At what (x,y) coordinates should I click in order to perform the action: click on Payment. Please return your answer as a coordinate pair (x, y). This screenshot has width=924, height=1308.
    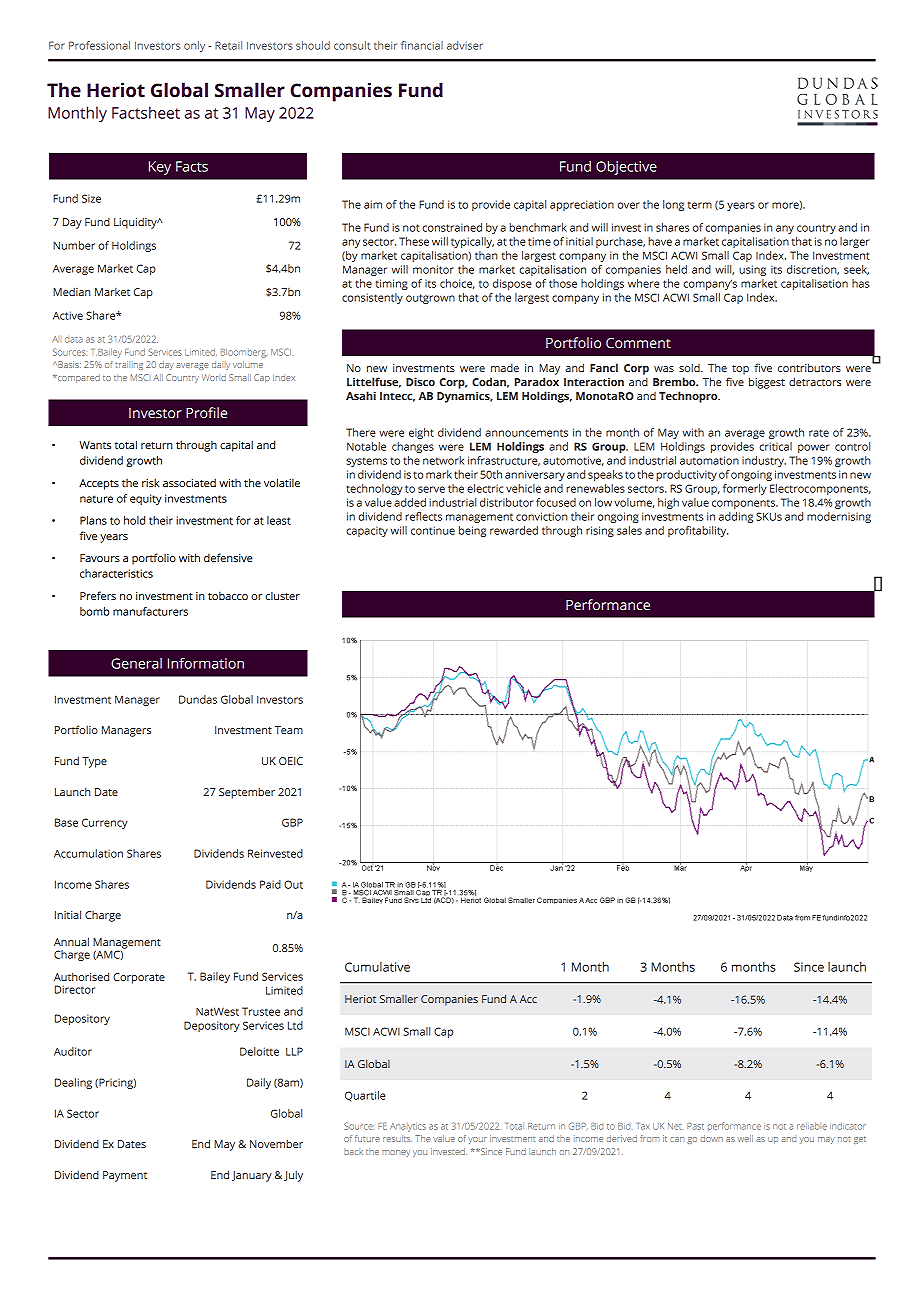
    Looking at the image, I should click on (125, 1176).
